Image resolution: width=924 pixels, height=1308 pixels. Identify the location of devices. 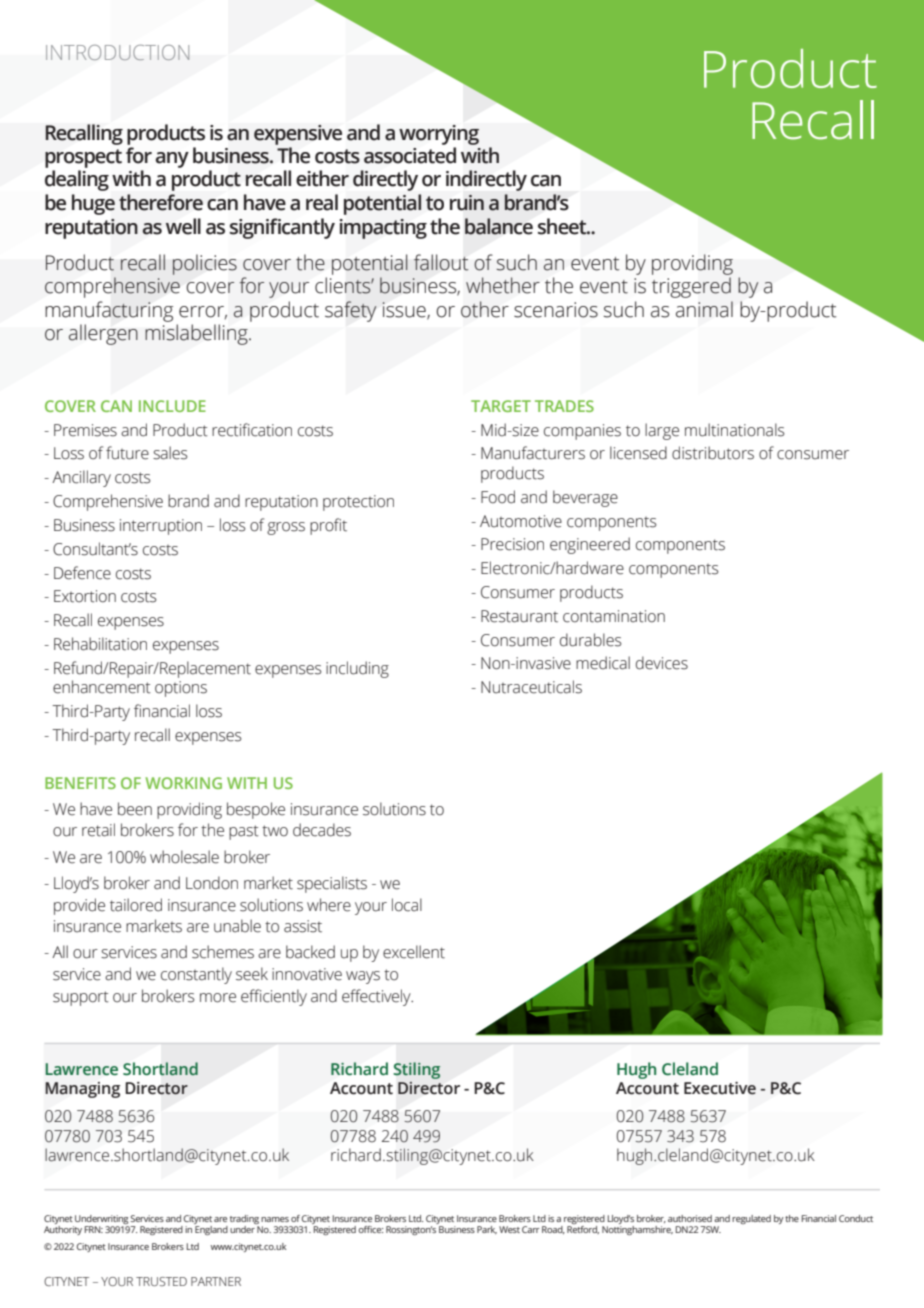
(662, 663).
